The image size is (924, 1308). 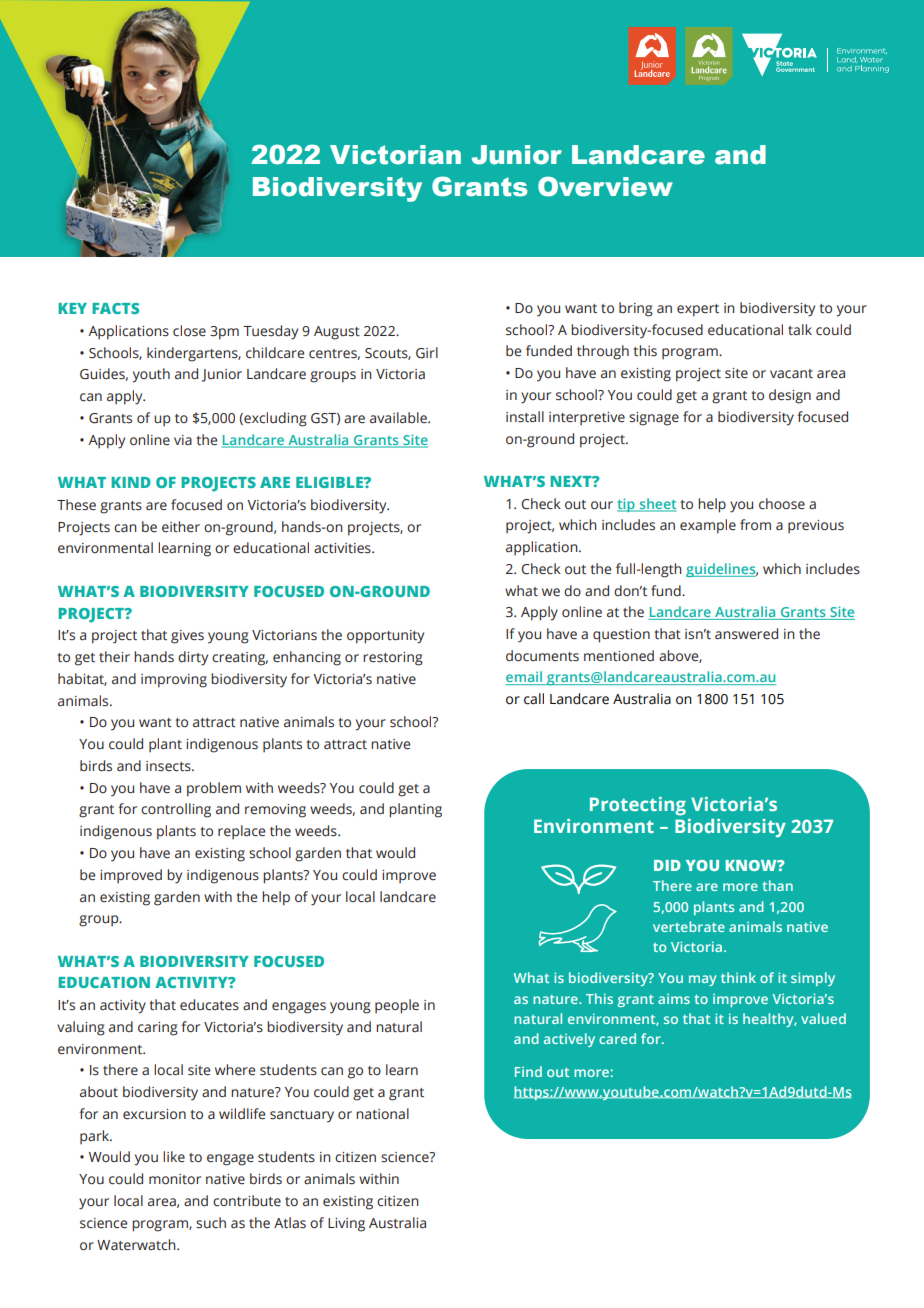 What do you see at coordinates (698, 310) in the document?
I see `expert` at bounding box center [698, 310].
